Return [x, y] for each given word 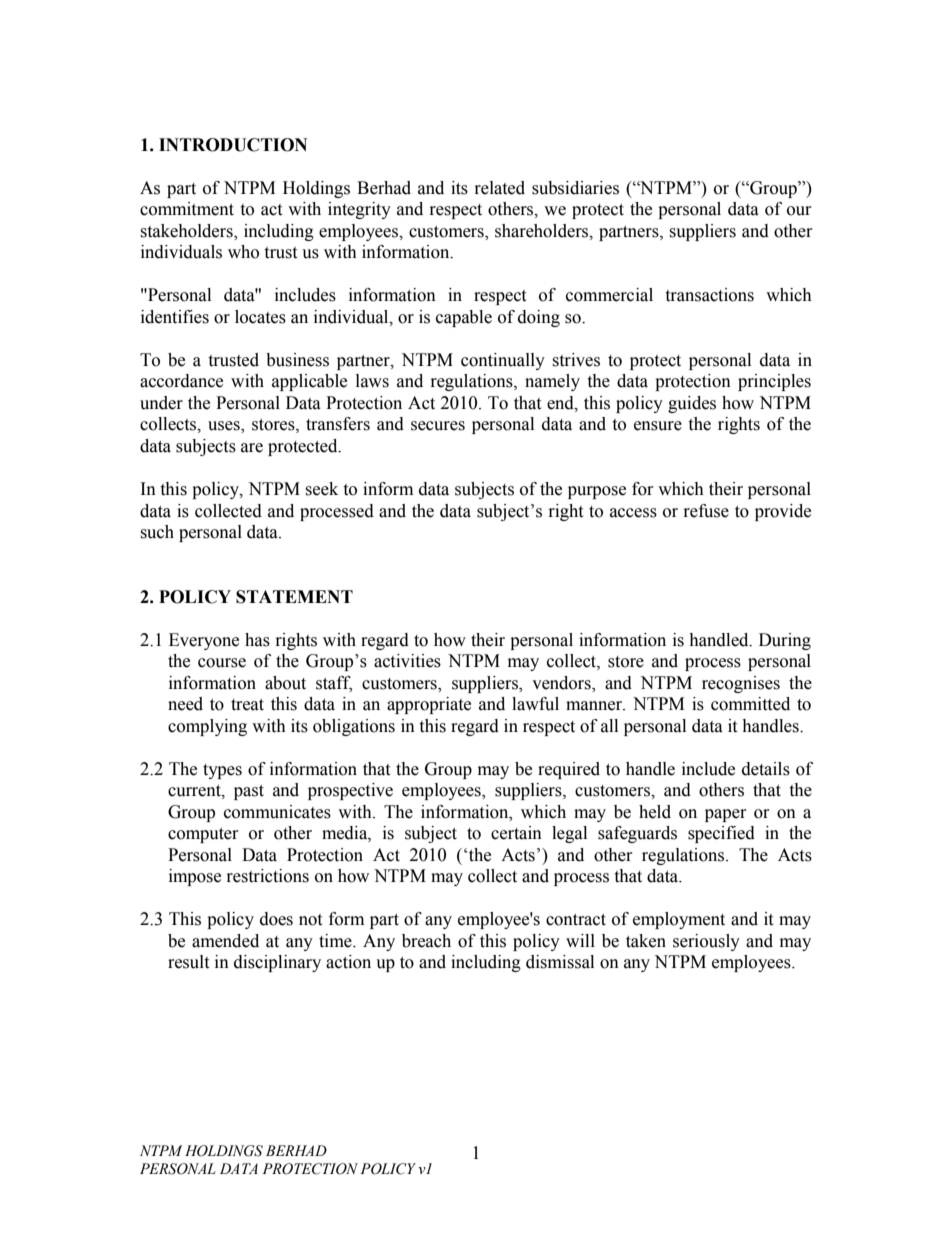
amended [225, 941]
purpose [597, 492]
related [500, 188]
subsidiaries [575, 188]
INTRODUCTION [233, 145]
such [157, 532]
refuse [706, 511]
